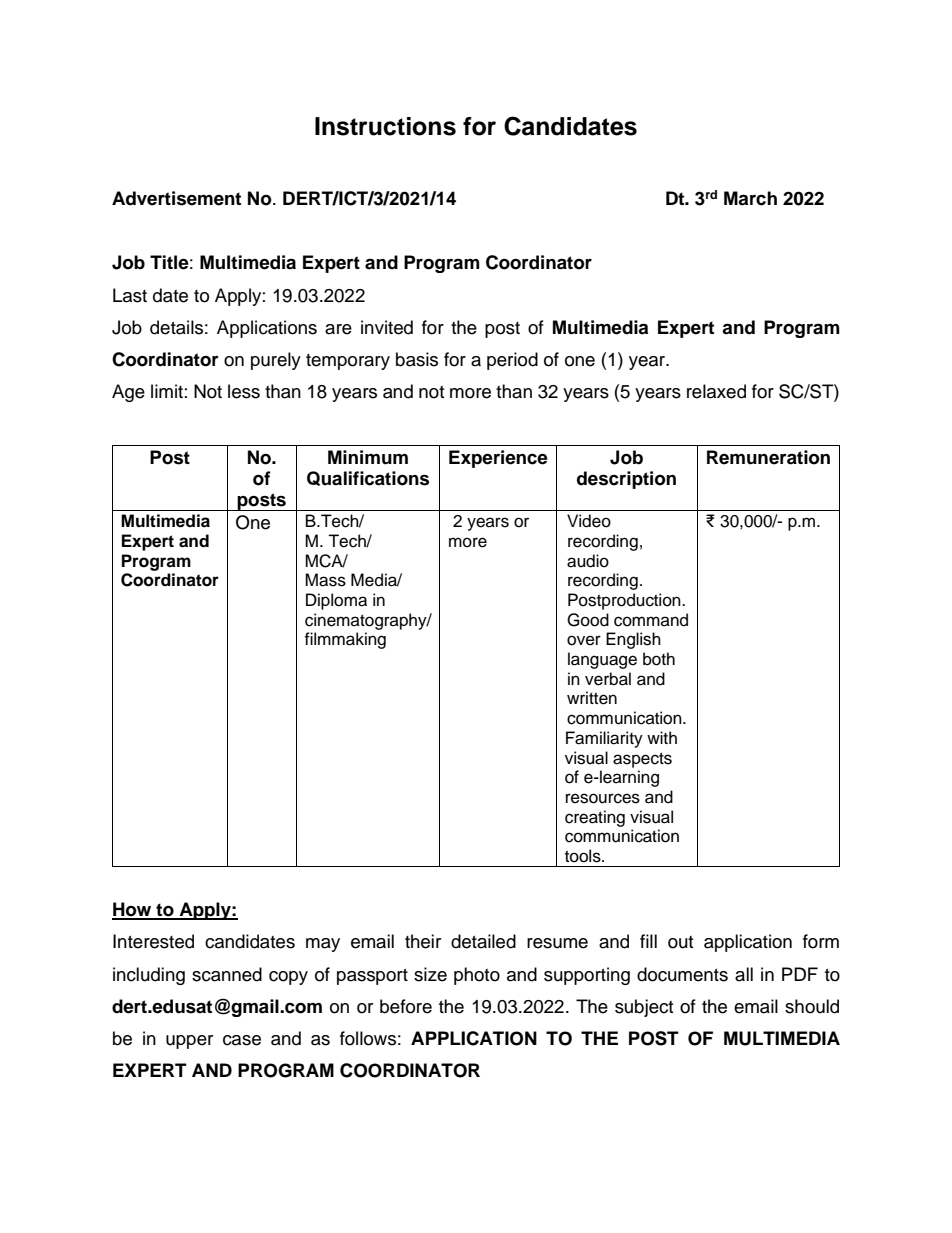  I want to click on Advertisement, so click(176, 198).
